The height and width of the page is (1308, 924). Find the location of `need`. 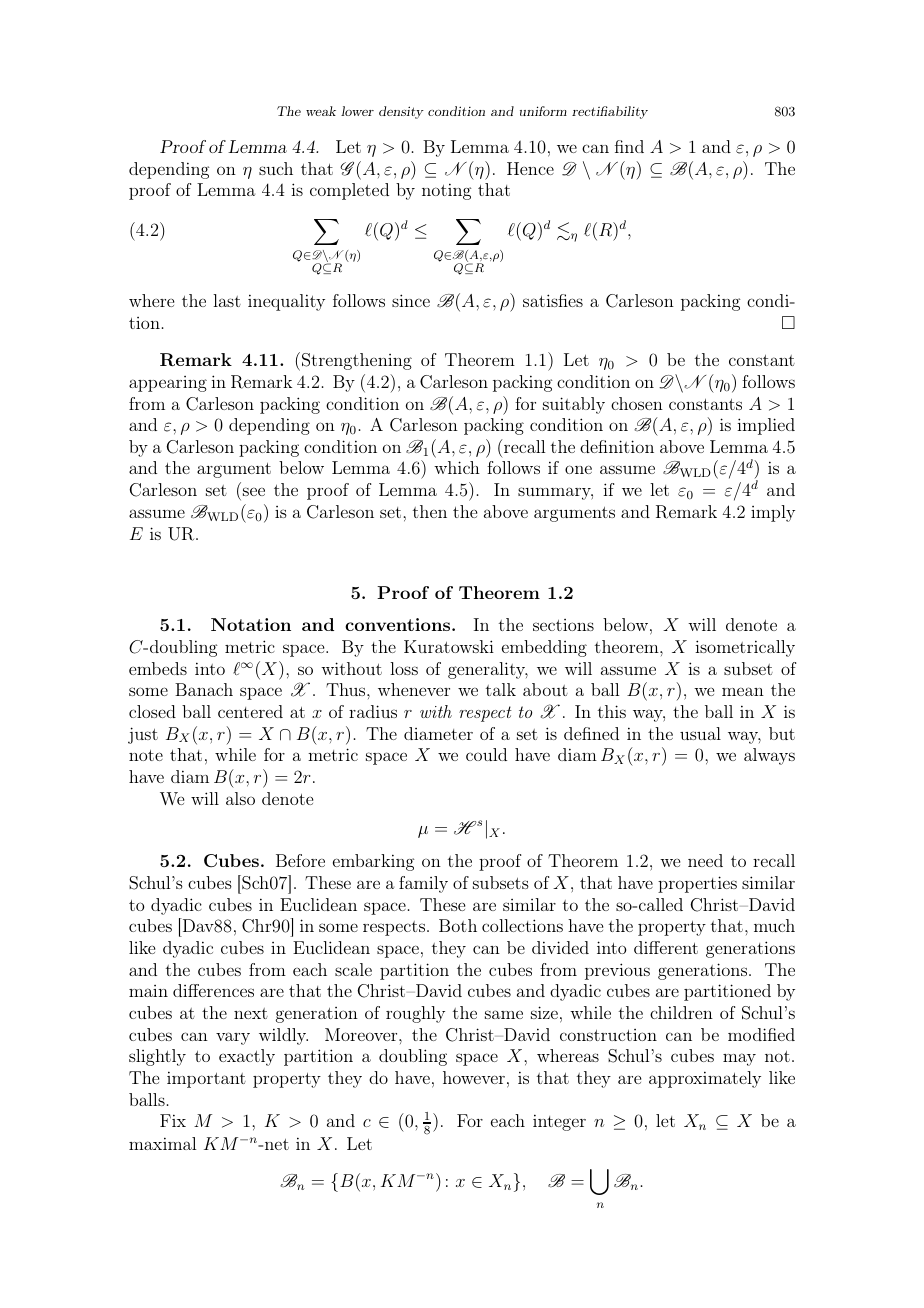

need is located at coordinates (705, 860).
